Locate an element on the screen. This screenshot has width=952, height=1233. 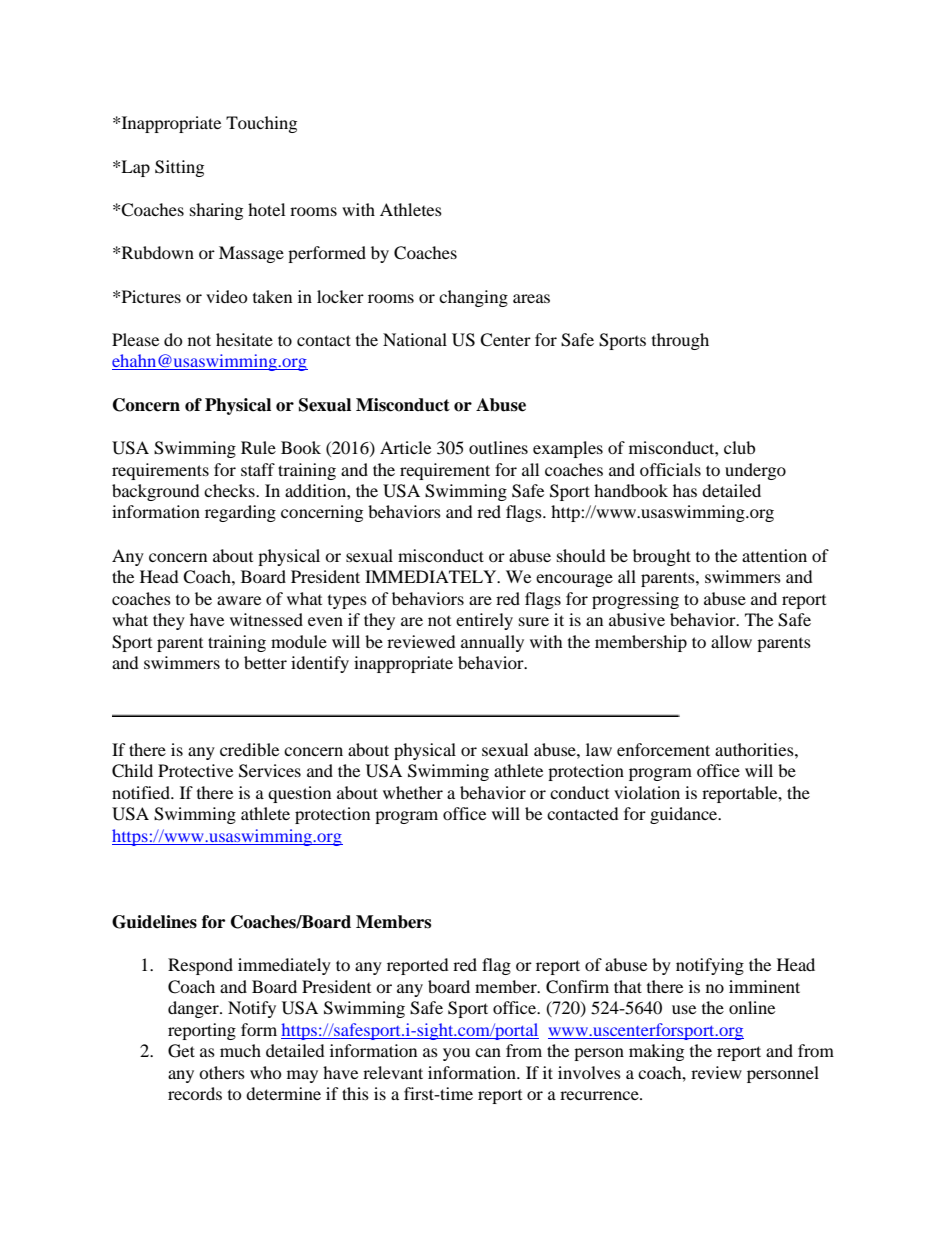
National is located at coordinates (415, 339).
